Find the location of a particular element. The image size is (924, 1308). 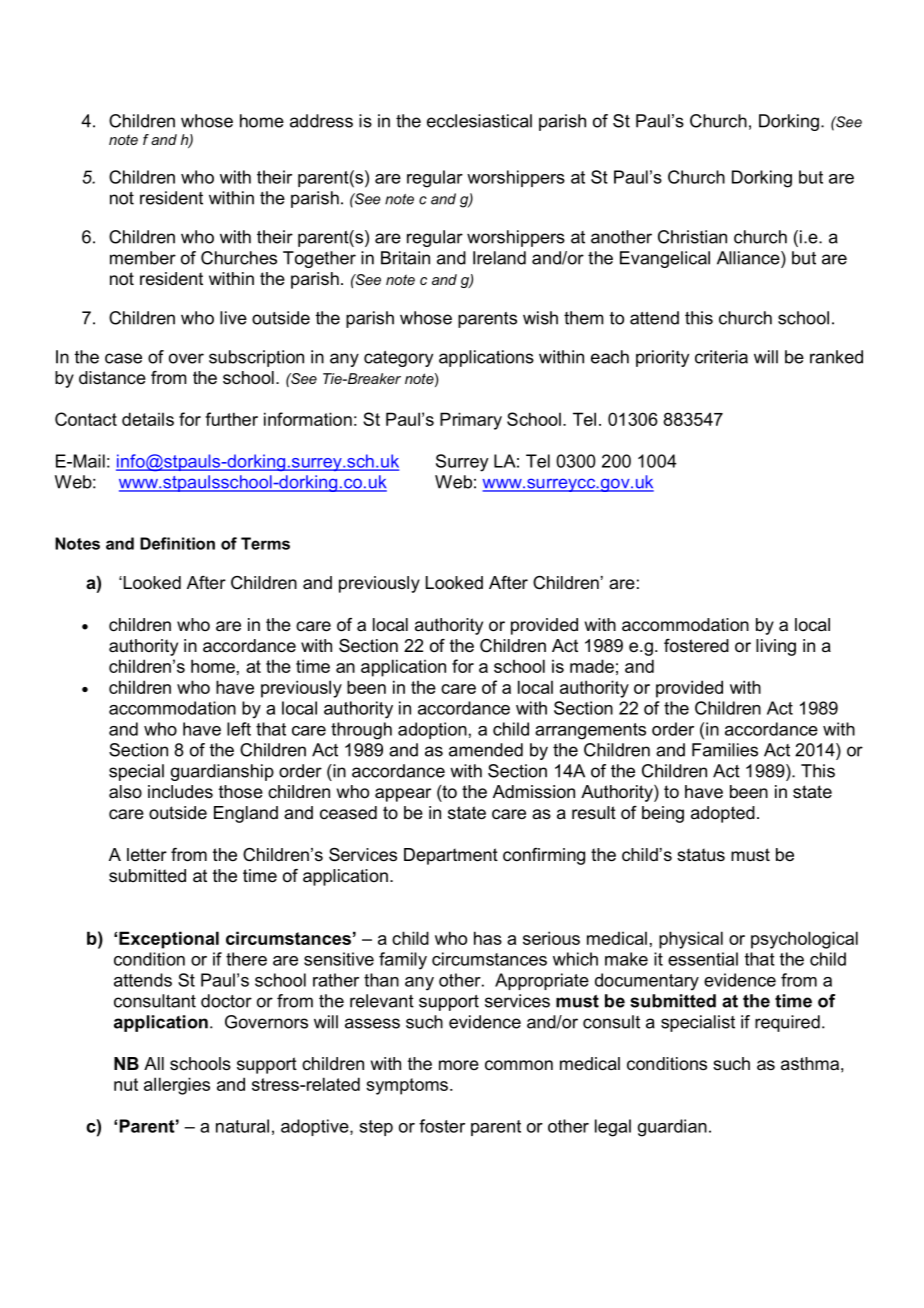

Christian is located at coordinates (692, 237).
